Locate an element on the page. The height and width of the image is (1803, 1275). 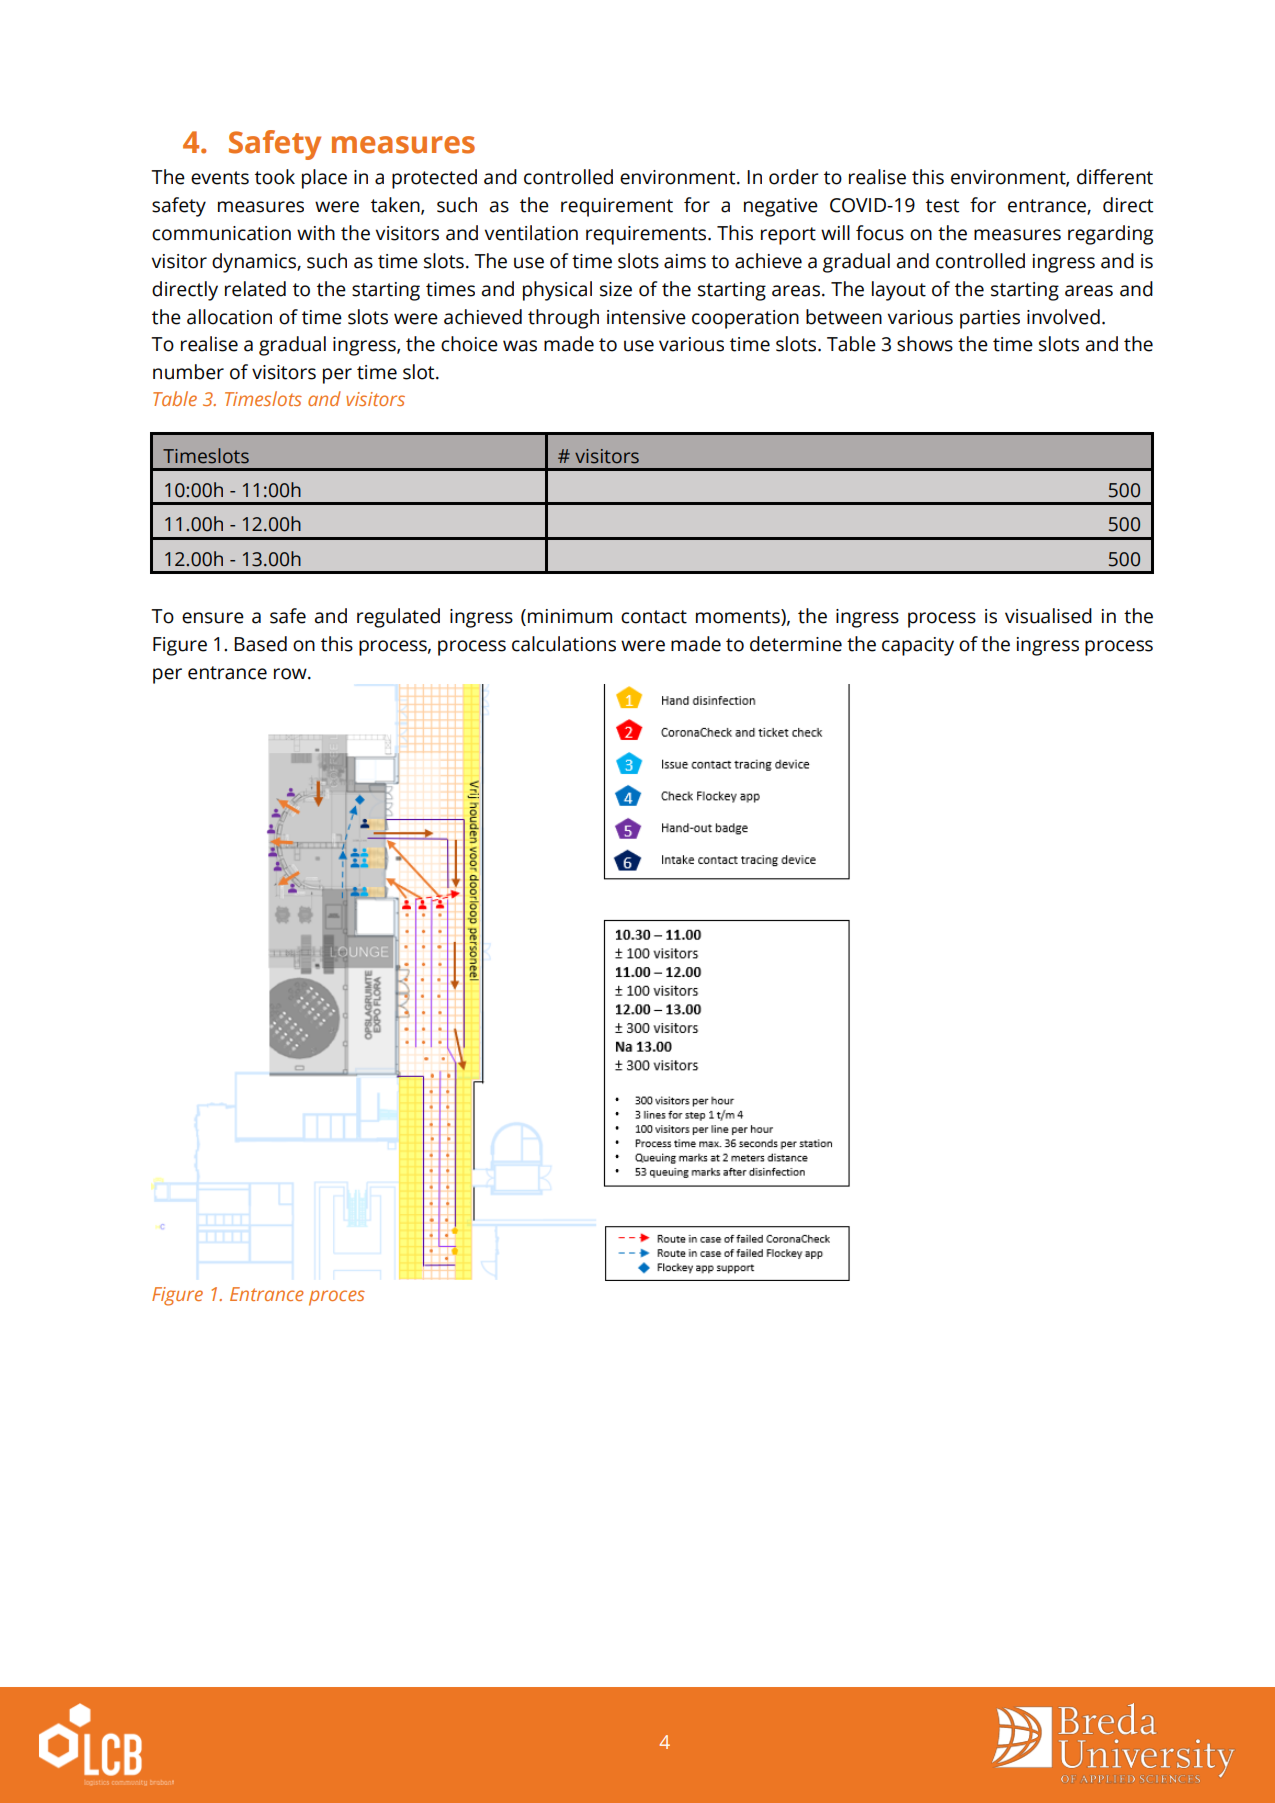
negative is located at coordinates (781, 207).
